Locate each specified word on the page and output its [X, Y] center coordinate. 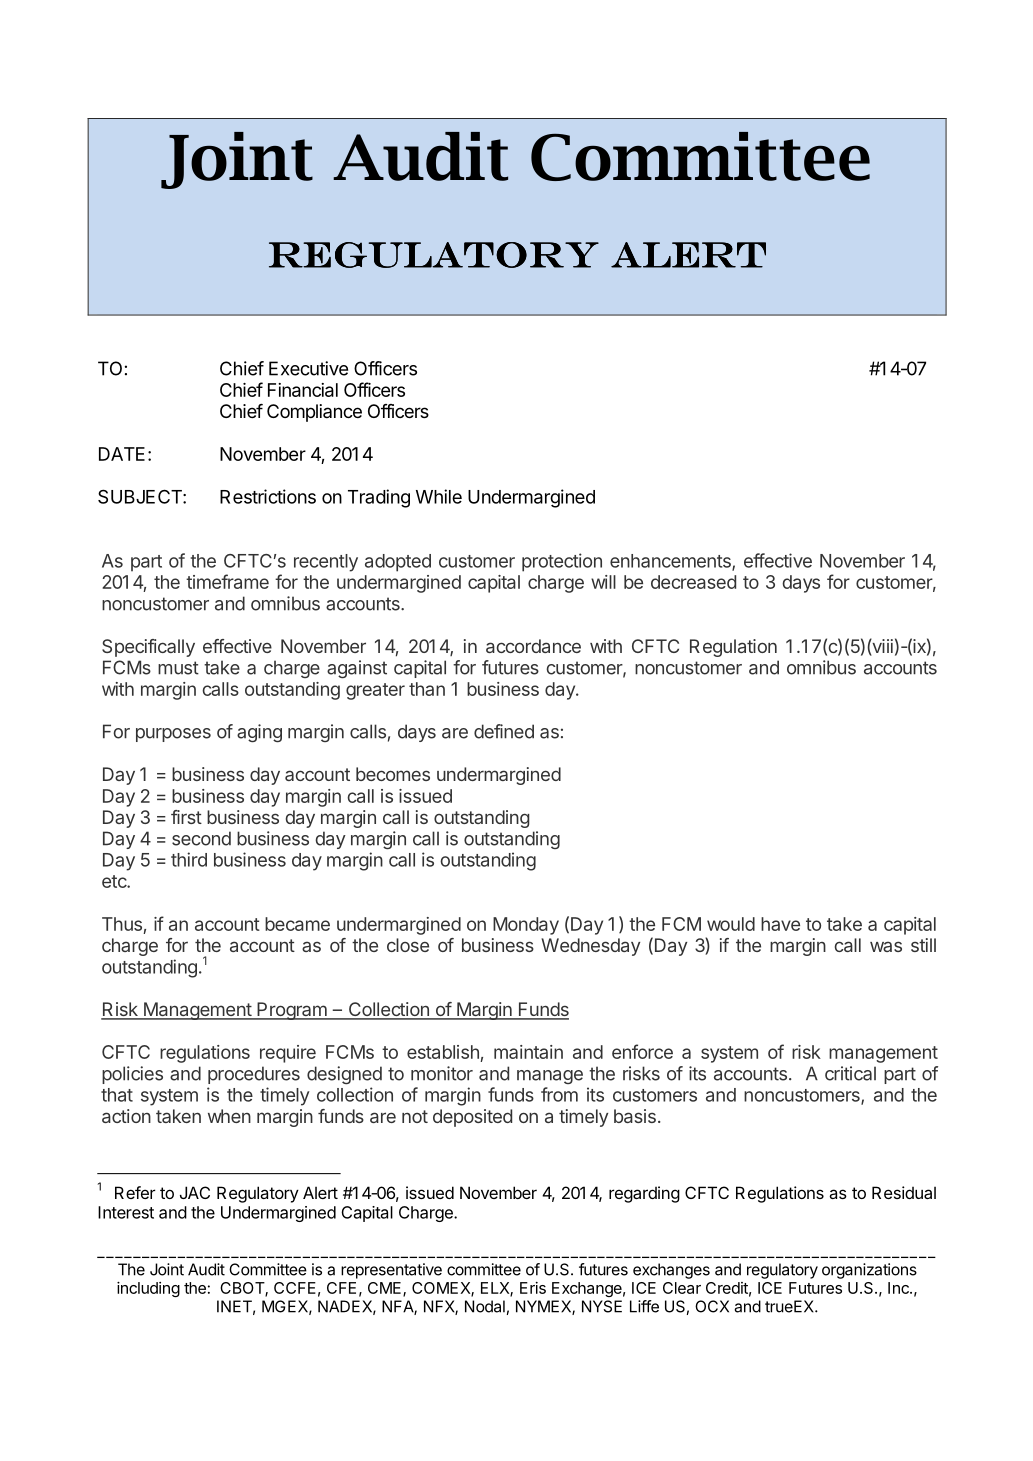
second [201, 838]
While [439, 496]
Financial [303, 390]
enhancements [671, 562]
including [148, 1289]
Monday [526, 926]
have [780, 924]
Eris [533, 1288]
